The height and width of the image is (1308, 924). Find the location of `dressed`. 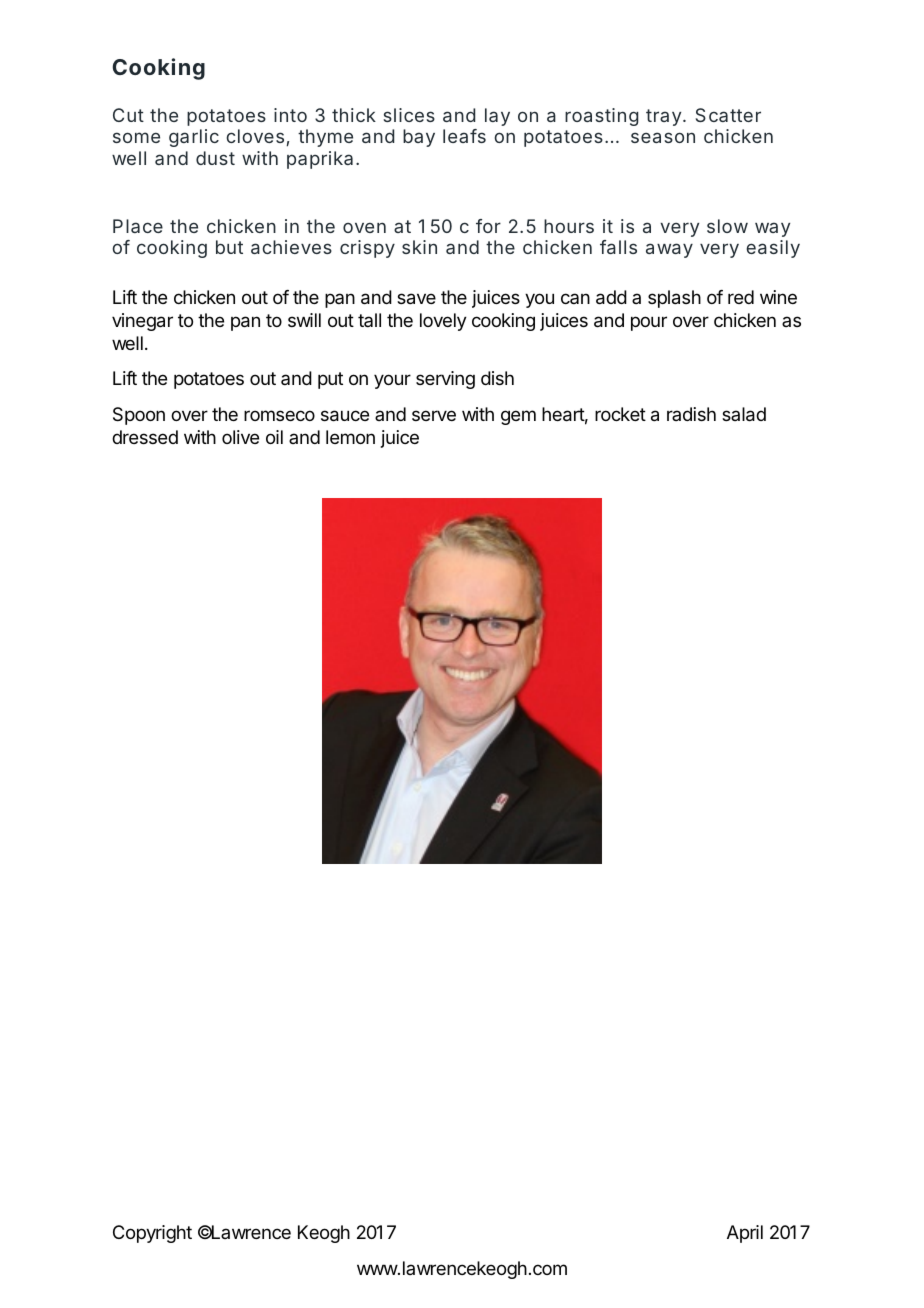

dressed is located at coordinates (145, 437).
